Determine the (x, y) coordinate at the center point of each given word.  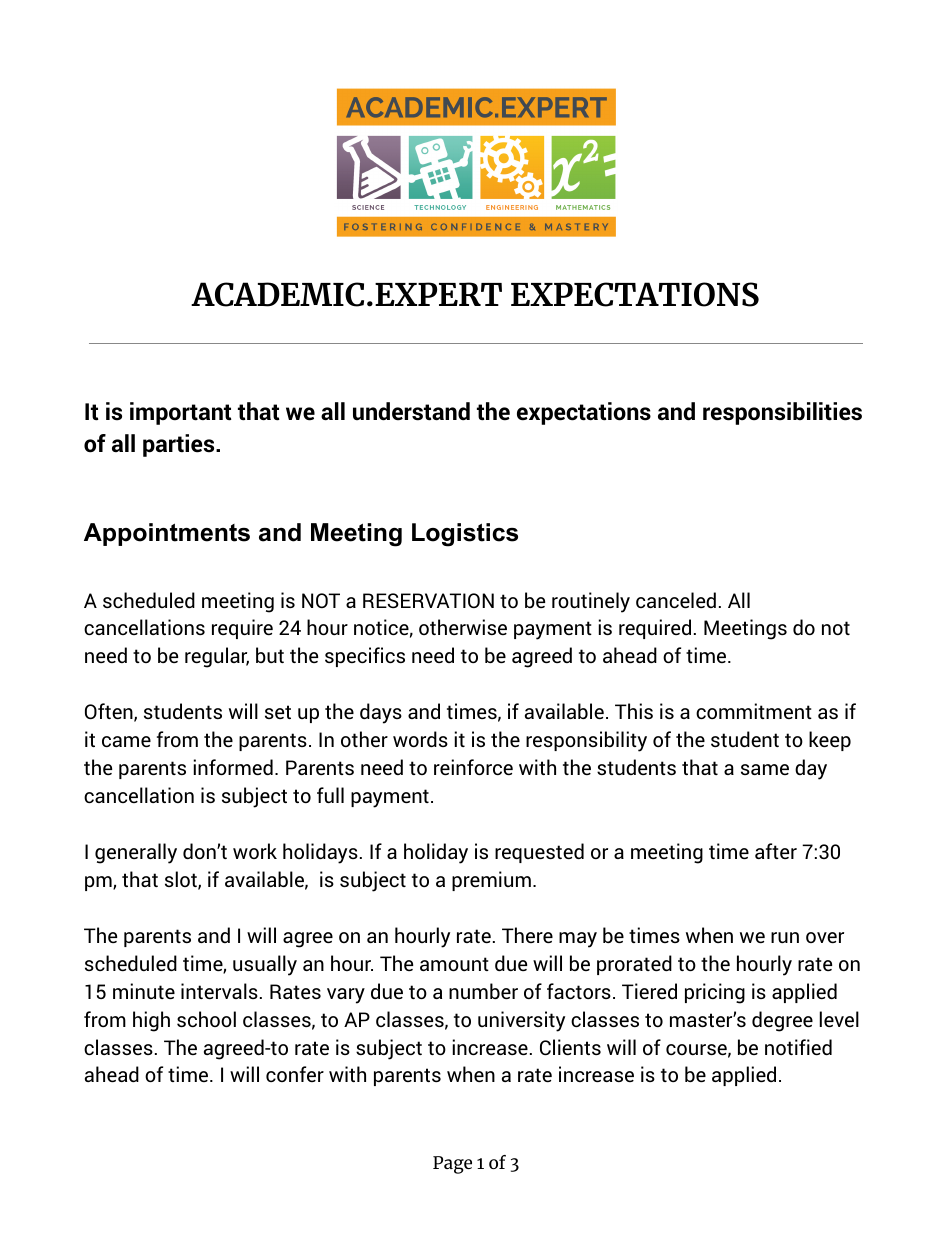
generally (136, 853)
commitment (754, 711)
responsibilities (782, 413)
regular (217, 657)
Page (452, 1165)
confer (295, 1074)
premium (491, 881)
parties (180, 445)
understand (411, 411)
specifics (365, 657)
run (785, 937)
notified (798, 1047)
